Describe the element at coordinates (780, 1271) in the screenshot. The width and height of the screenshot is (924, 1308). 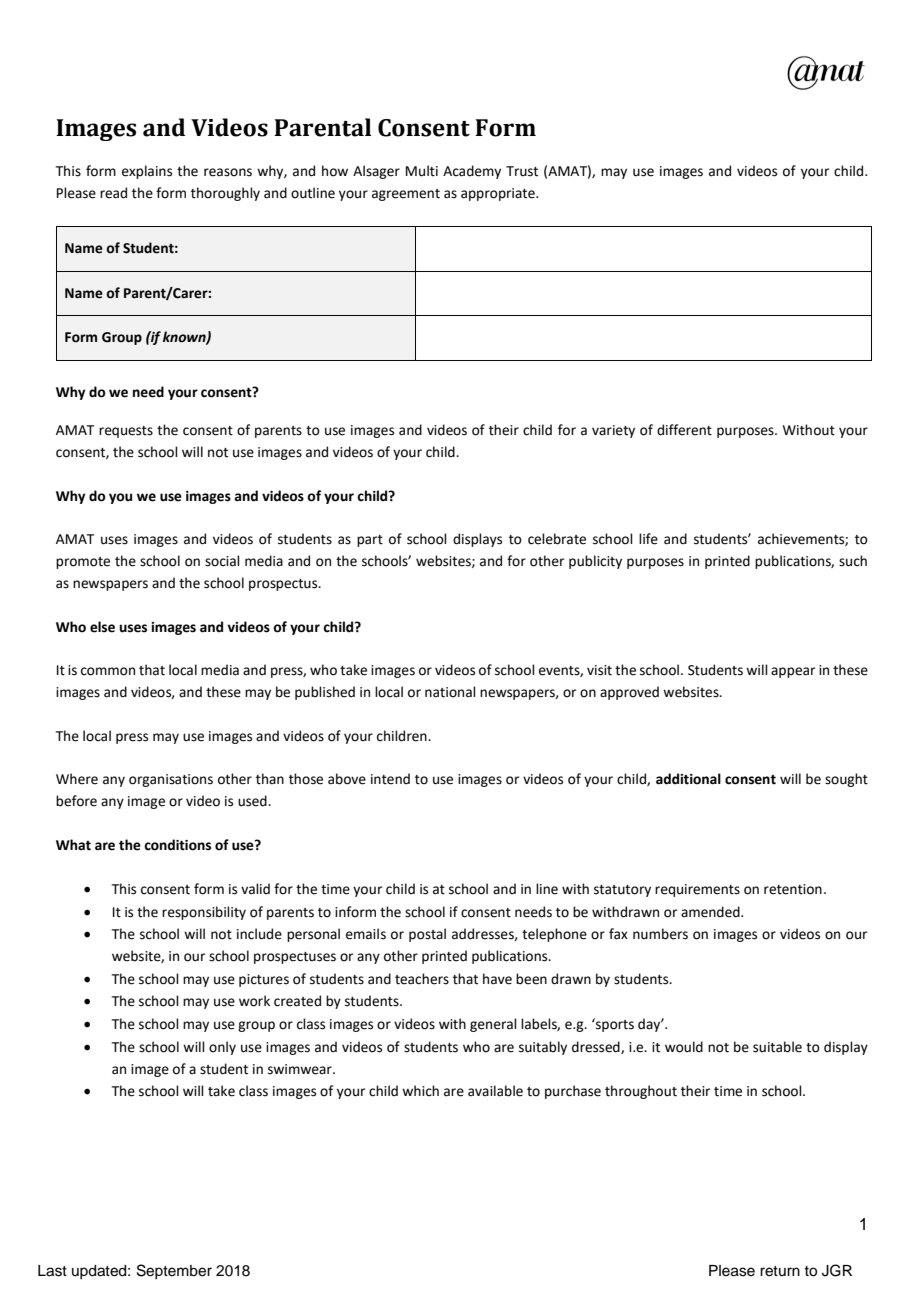
I see `return` at that location.
